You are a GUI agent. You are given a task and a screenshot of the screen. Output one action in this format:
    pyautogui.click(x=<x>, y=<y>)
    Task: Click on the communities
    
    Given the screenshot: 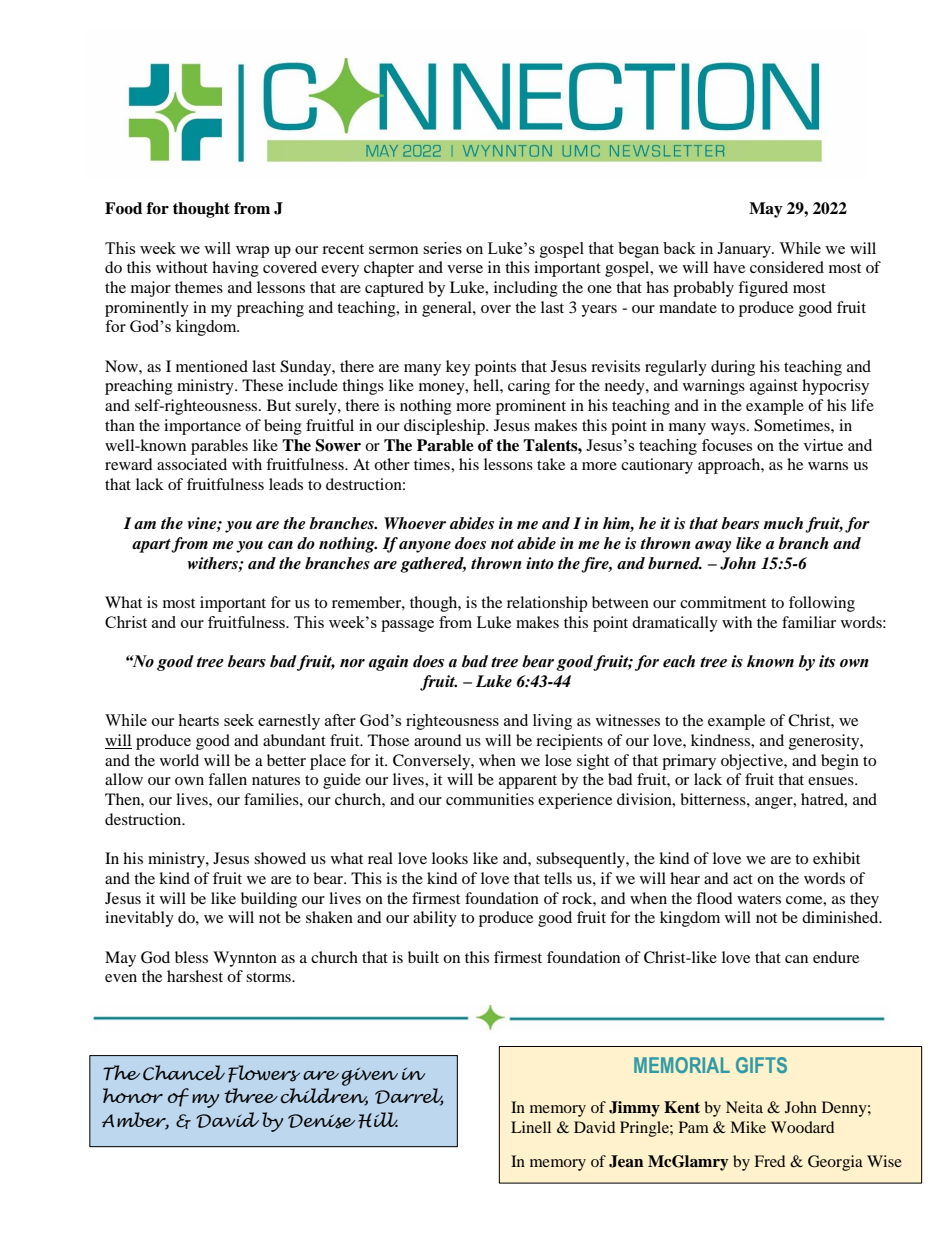 What is the action you would take?
    pyautogui.click(x=490, y=799)
